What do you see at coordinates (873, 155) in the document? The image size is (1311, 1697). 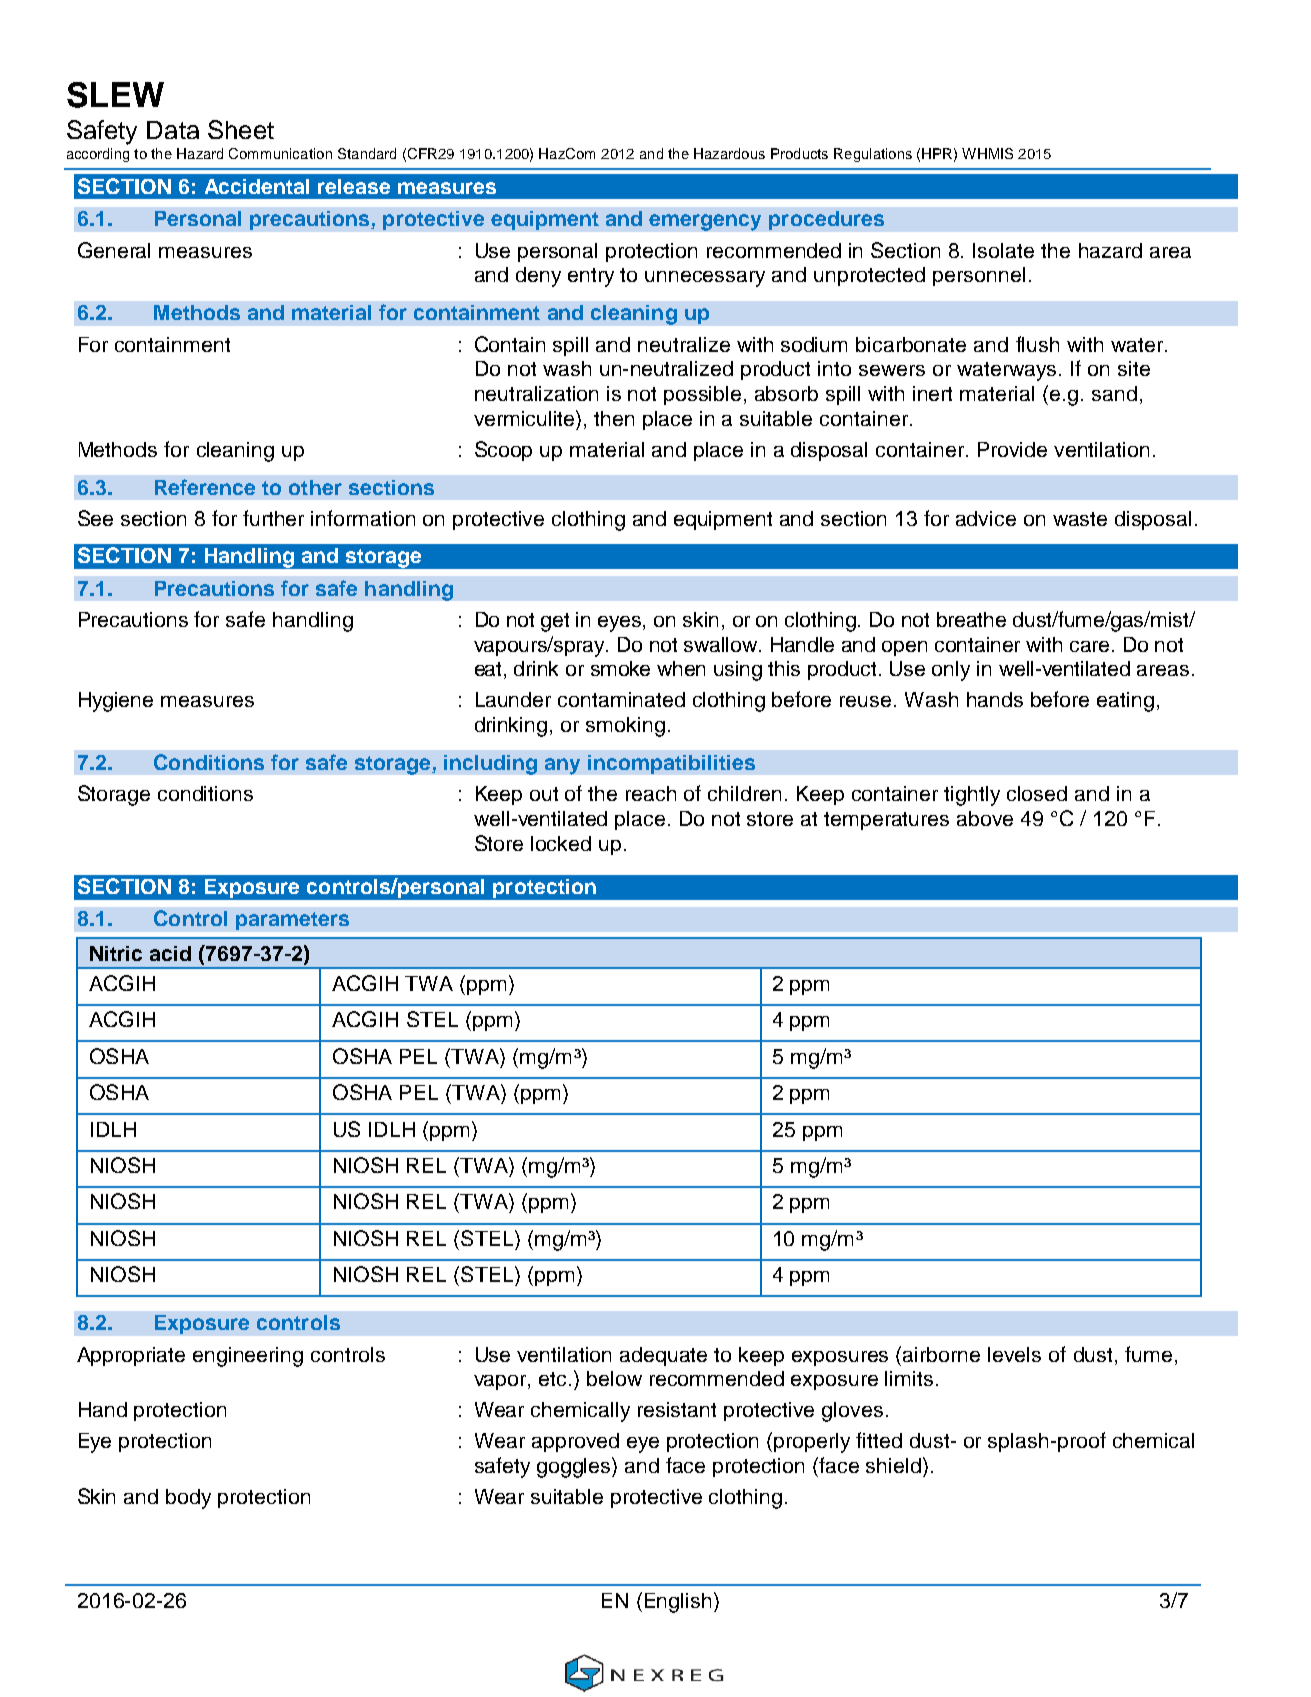 I see `Regulations` at bounding box center [873, 155].
